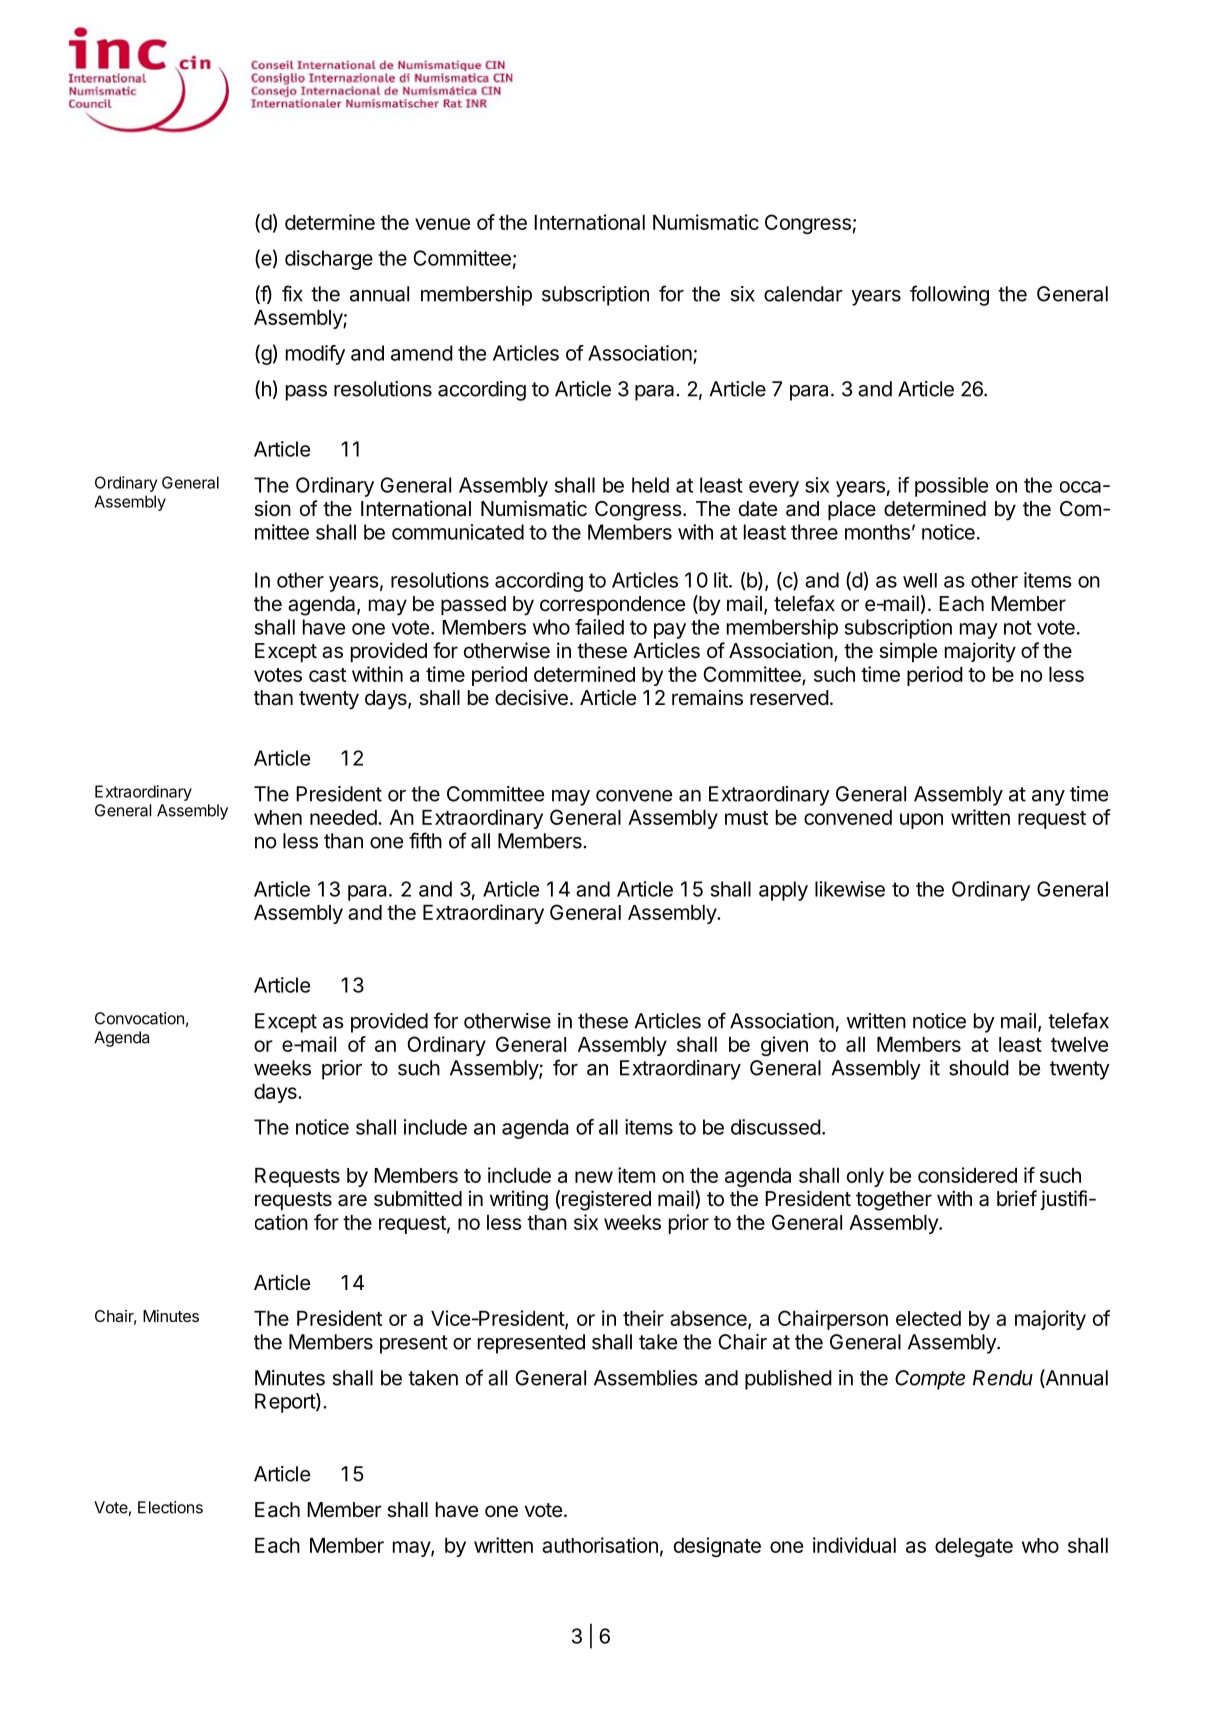 This screenshot has width=1217, height=1722. Describe the element at coordinates (278, 817) in the screenshot. I see `when` at that location.
